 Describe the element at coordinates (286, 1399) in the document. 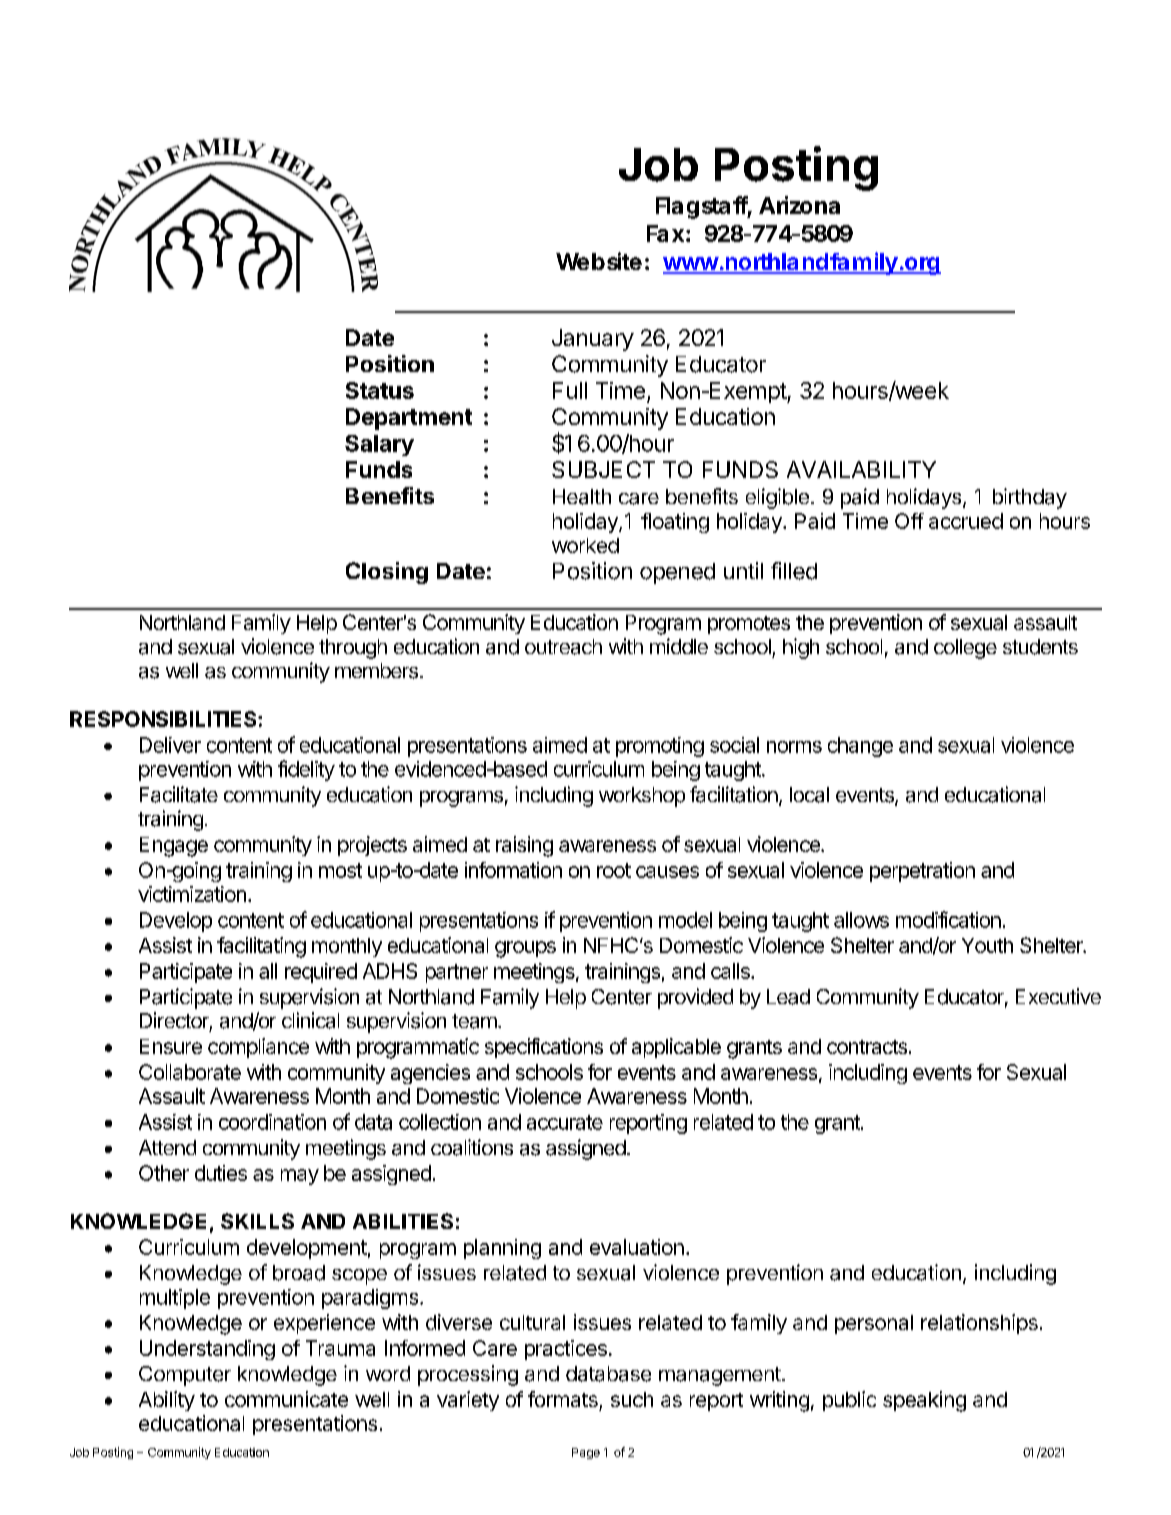

I see `communicate` at that location.
